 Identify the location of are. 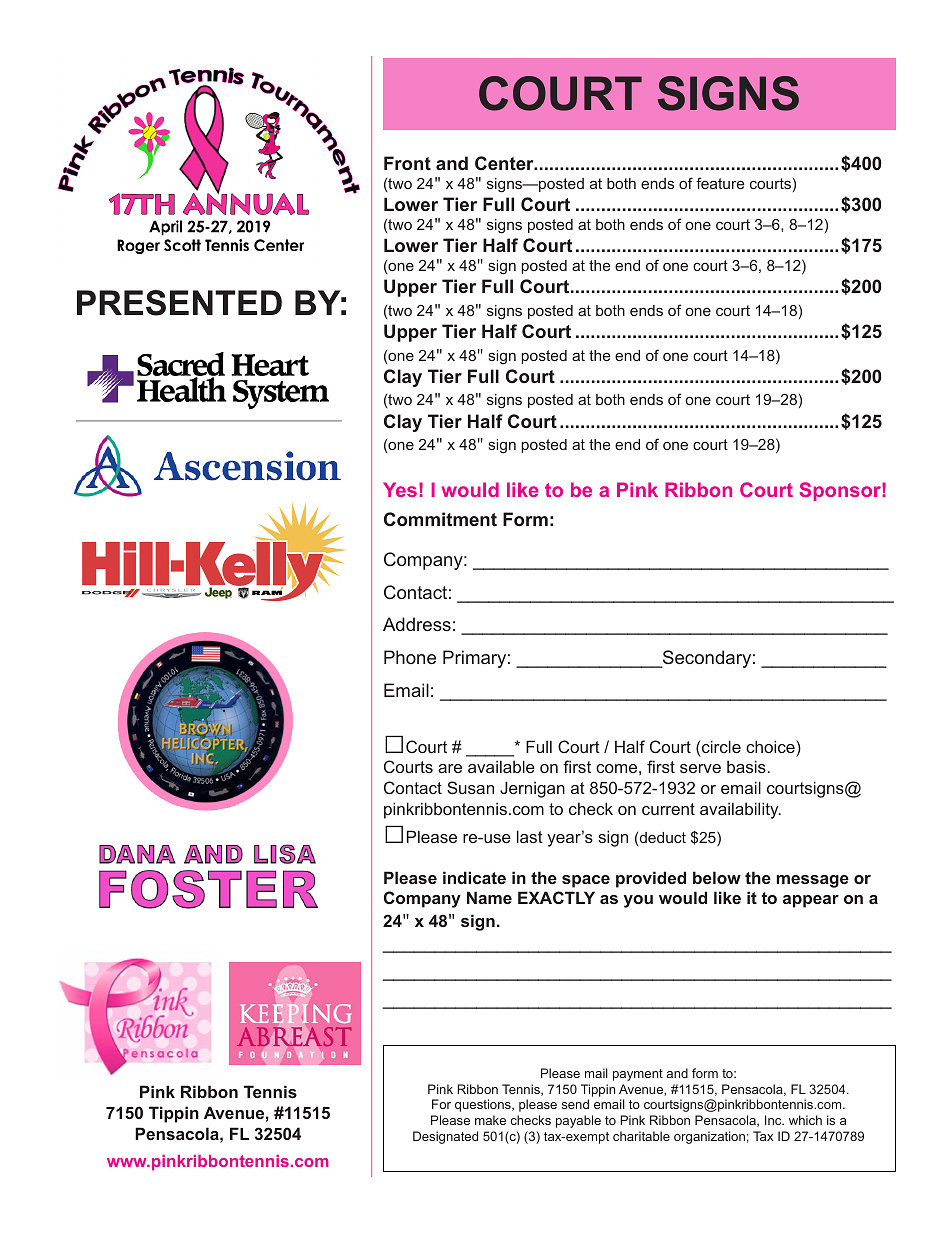
(450, 768).
